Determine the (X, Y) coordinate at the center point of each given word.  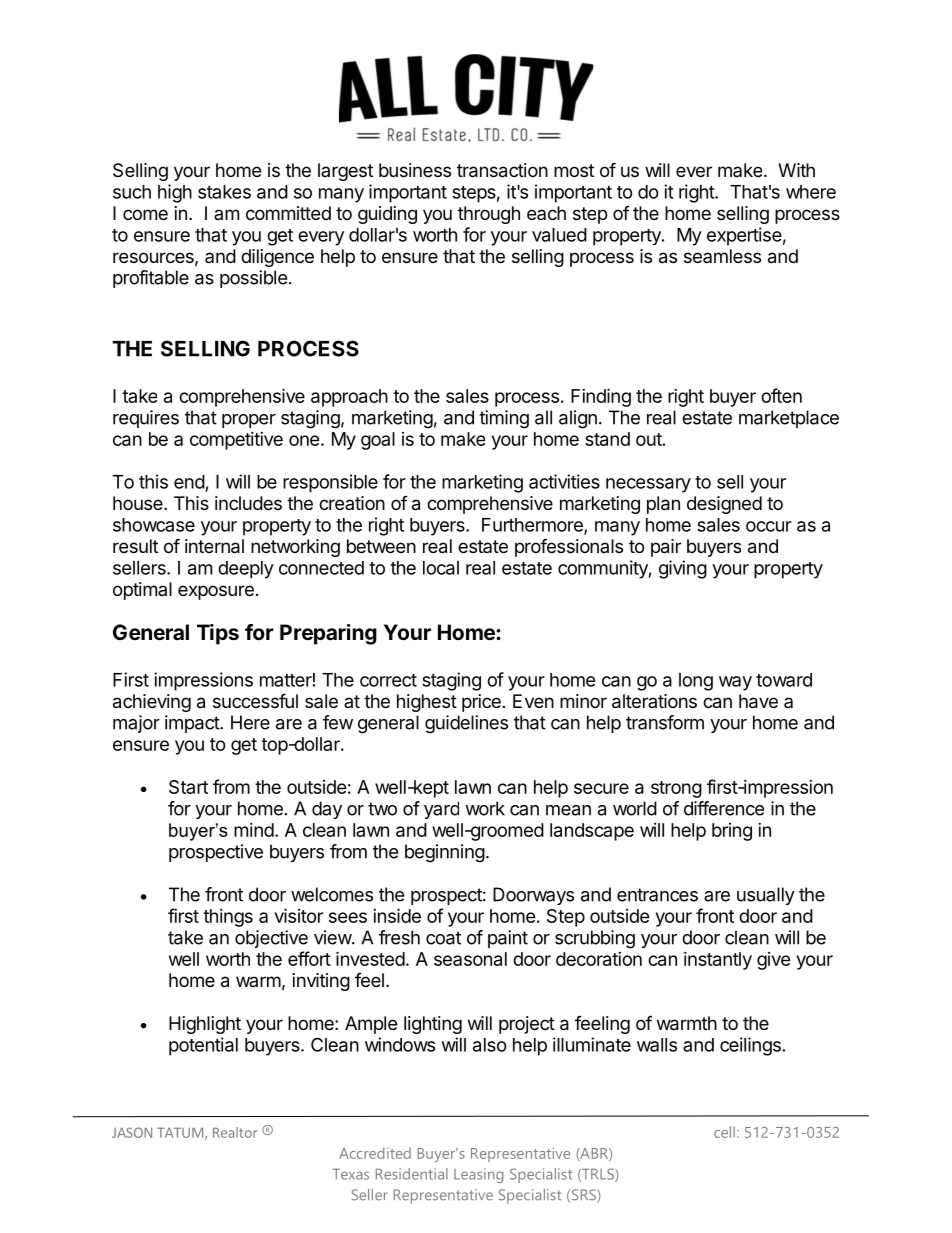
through (489, 215)
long (696, 682)
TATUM (180, 1133)
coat (443, 938)
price (481, 703)
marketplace (789, 419)
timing (504, 419)
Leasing (478, 1175)
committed (288, 213)
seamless (722, 256)
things (228, 918)
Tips (218, 634)
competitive (236, 441)
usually (766, 896)
